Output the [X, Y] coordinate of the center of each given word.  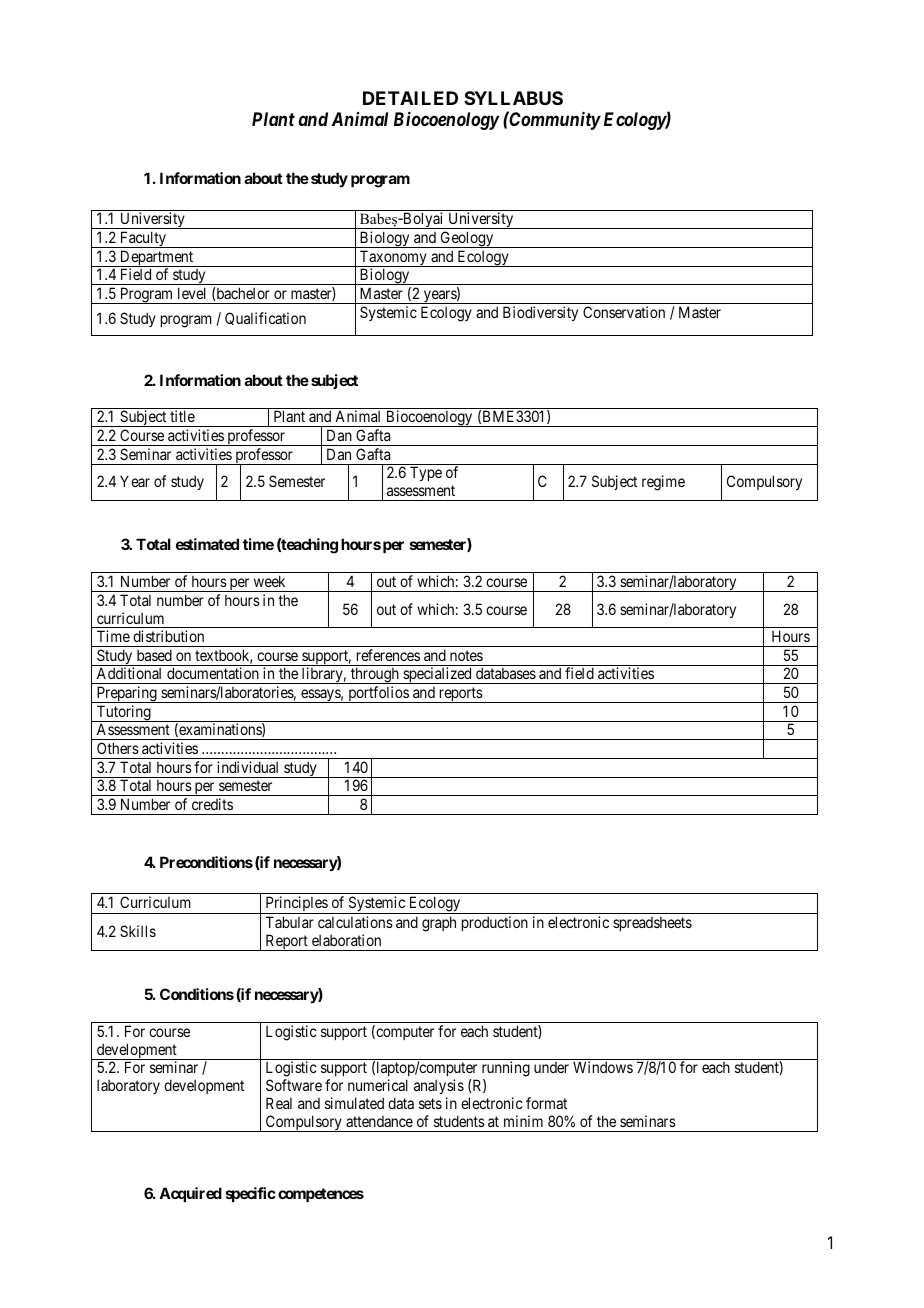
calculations [355, 922]
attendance [379, 1121]
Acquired [190, 1194]
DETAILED [410, 98]
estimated [207, 544]
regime [663, 483]
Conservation [624, 312]
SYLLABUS [513, 98]
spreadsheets [652, 924]
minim [523, 1121]
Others [118, 748]
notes [466, 655]
